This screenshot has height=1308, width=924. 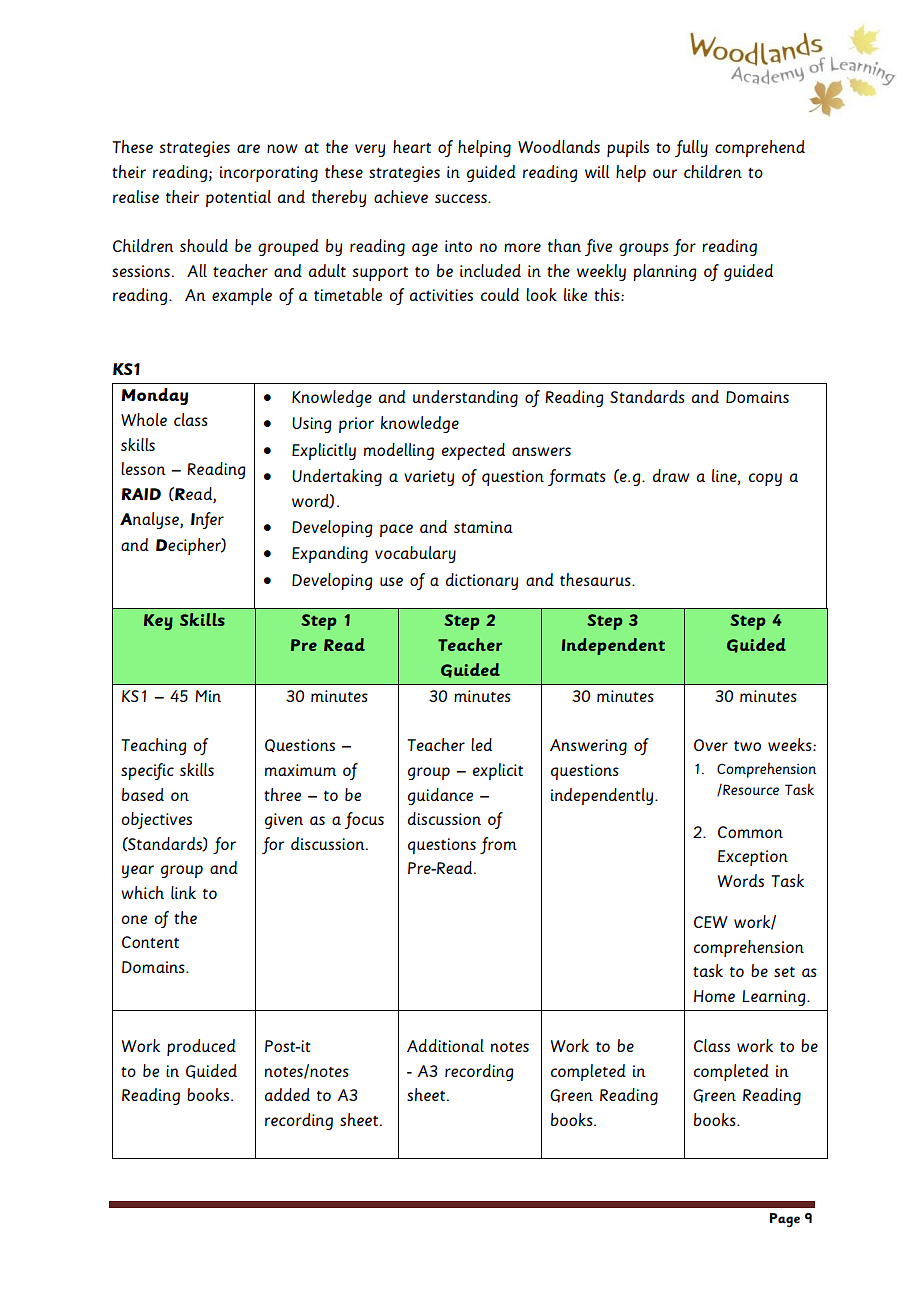 What do you see at coordinates (784, 1220) in the screenshot?
I see `Page` at bounding box center [784, 1220].
